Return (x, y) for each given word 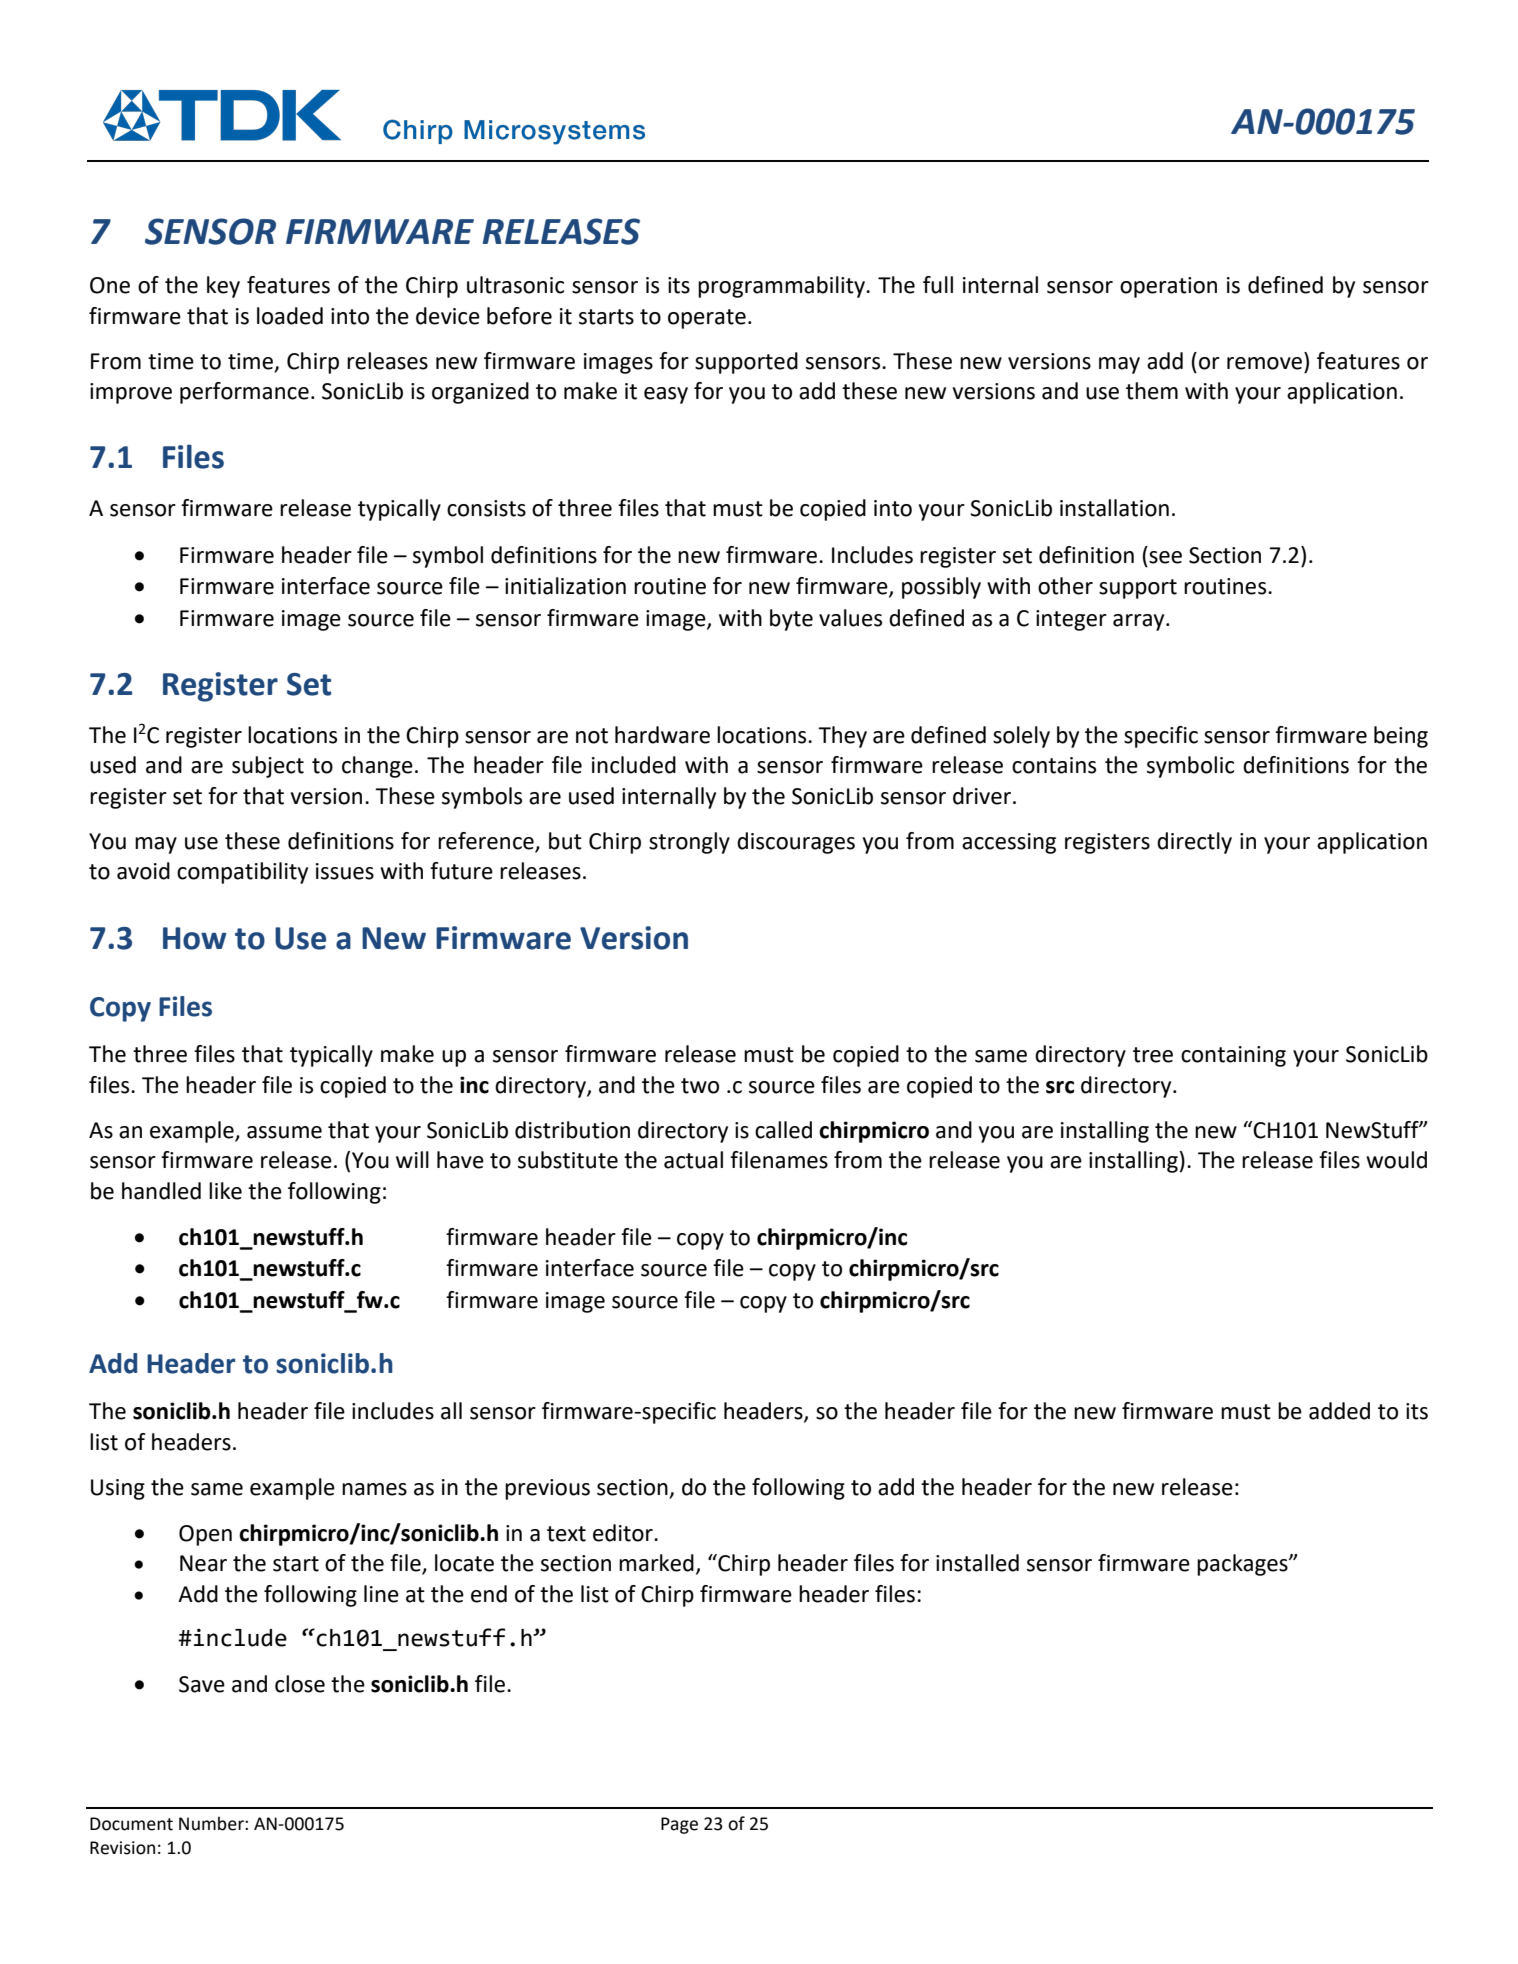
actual (693, 1160)
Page (679, 1825)
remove (1264, 363)
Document (131, 1824)
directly (1194, 843)
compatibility (242, 873)
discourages (796, 843)
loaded (290, 316)
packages (1243, 1565)
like (225, 1191)
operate (707, 319)
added (1339, 1411)
